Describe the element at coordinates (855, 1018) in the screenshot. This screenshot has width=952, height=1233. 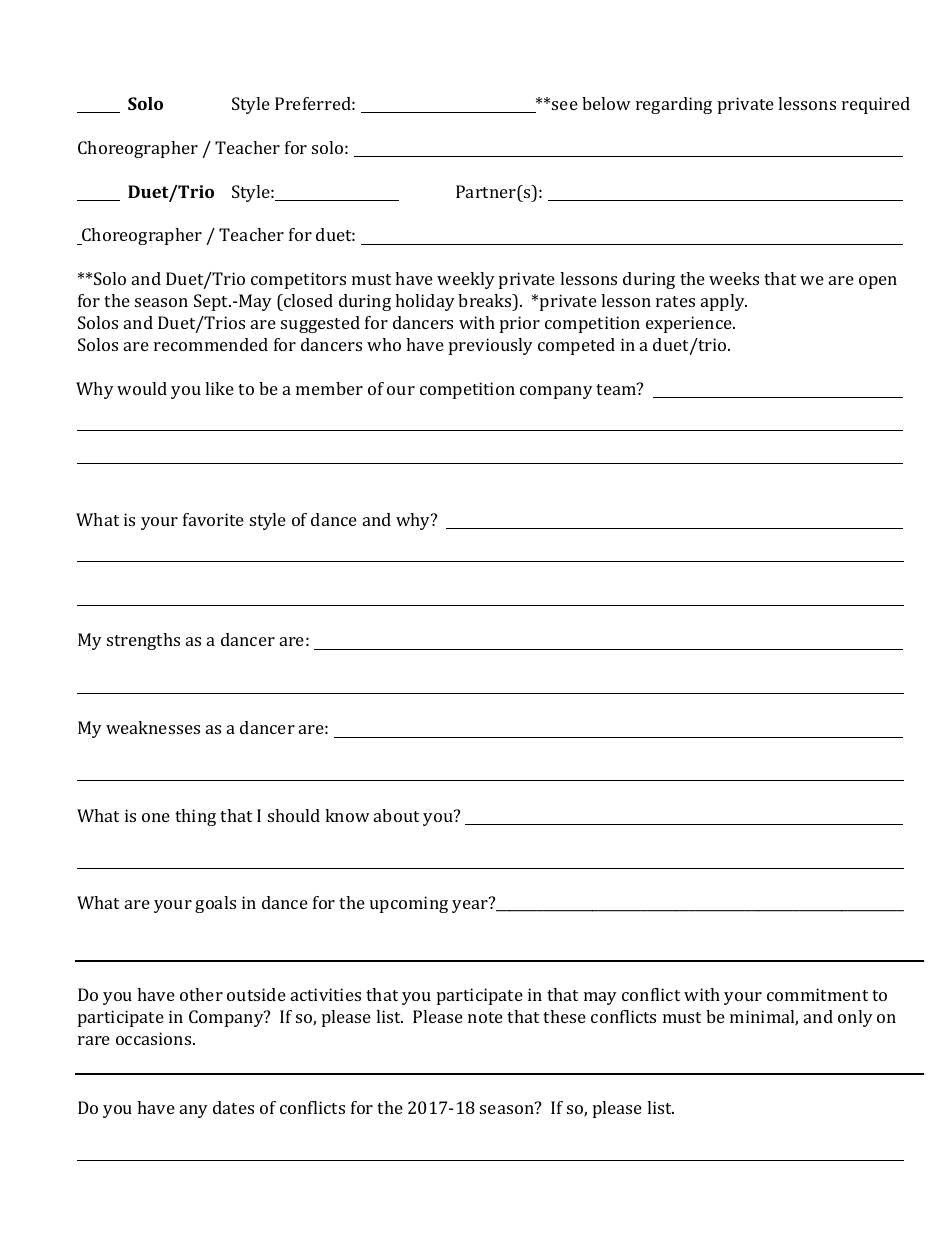
I see `only` at that location.
